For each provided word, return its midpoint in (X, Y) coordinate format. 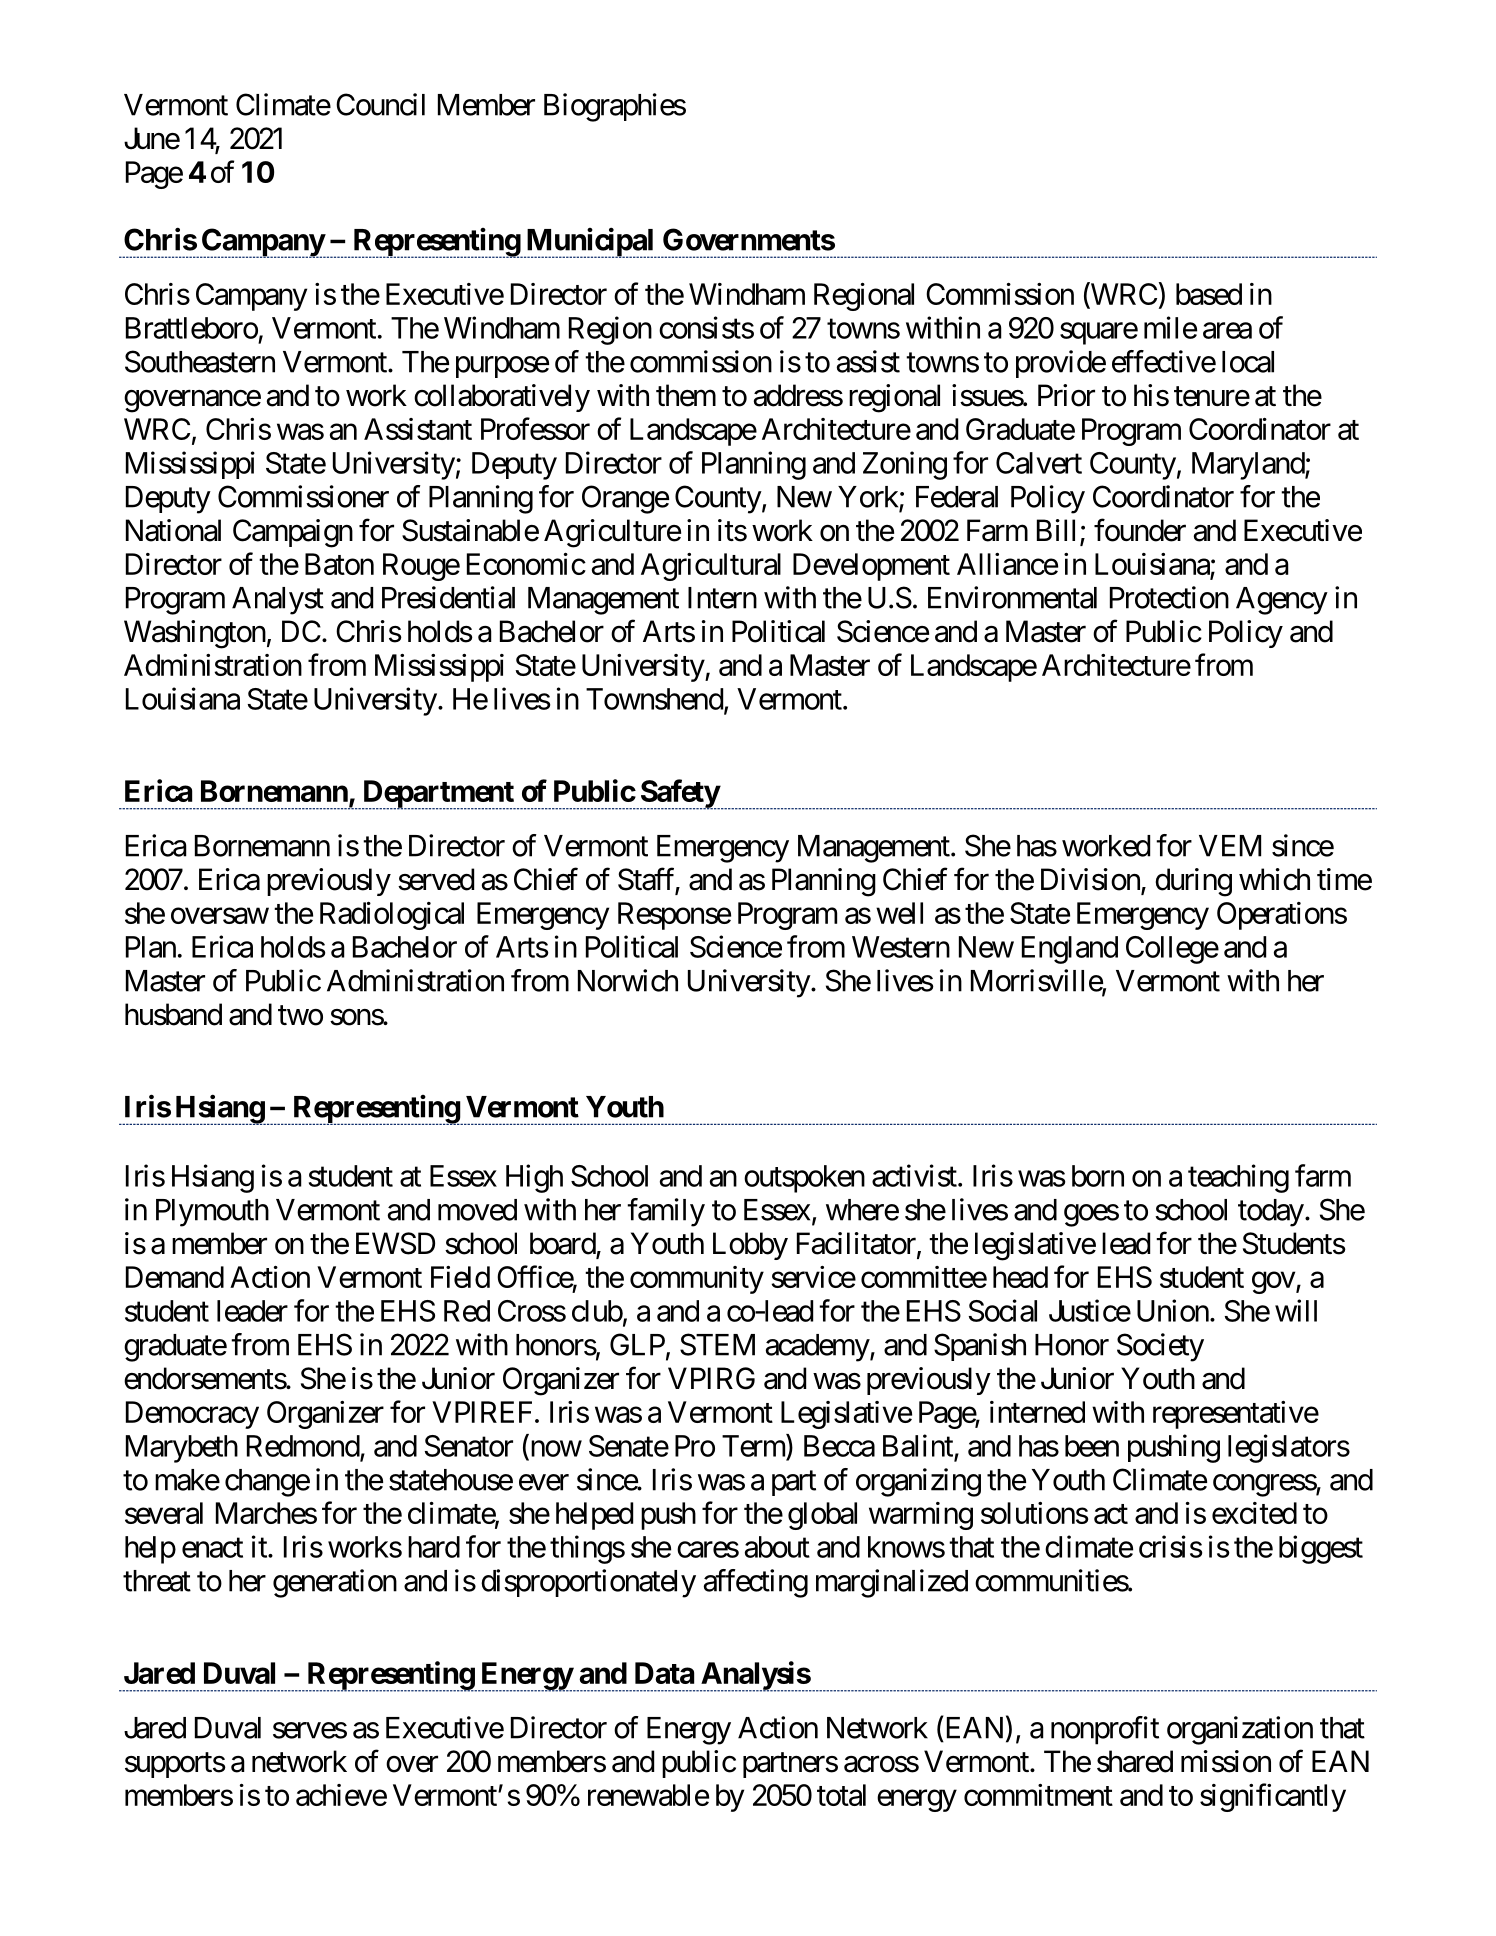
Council (380, 104)
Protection (1169, 597)
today (1271, 1213)
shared (1135, 1761)
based (1209, 294)
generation (335, 1583)
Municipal (590, 242)
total (841, 1795)
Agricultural (711, 567)
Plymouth (212, 1213)
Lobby (750, 1246)
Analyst (278, 601)
